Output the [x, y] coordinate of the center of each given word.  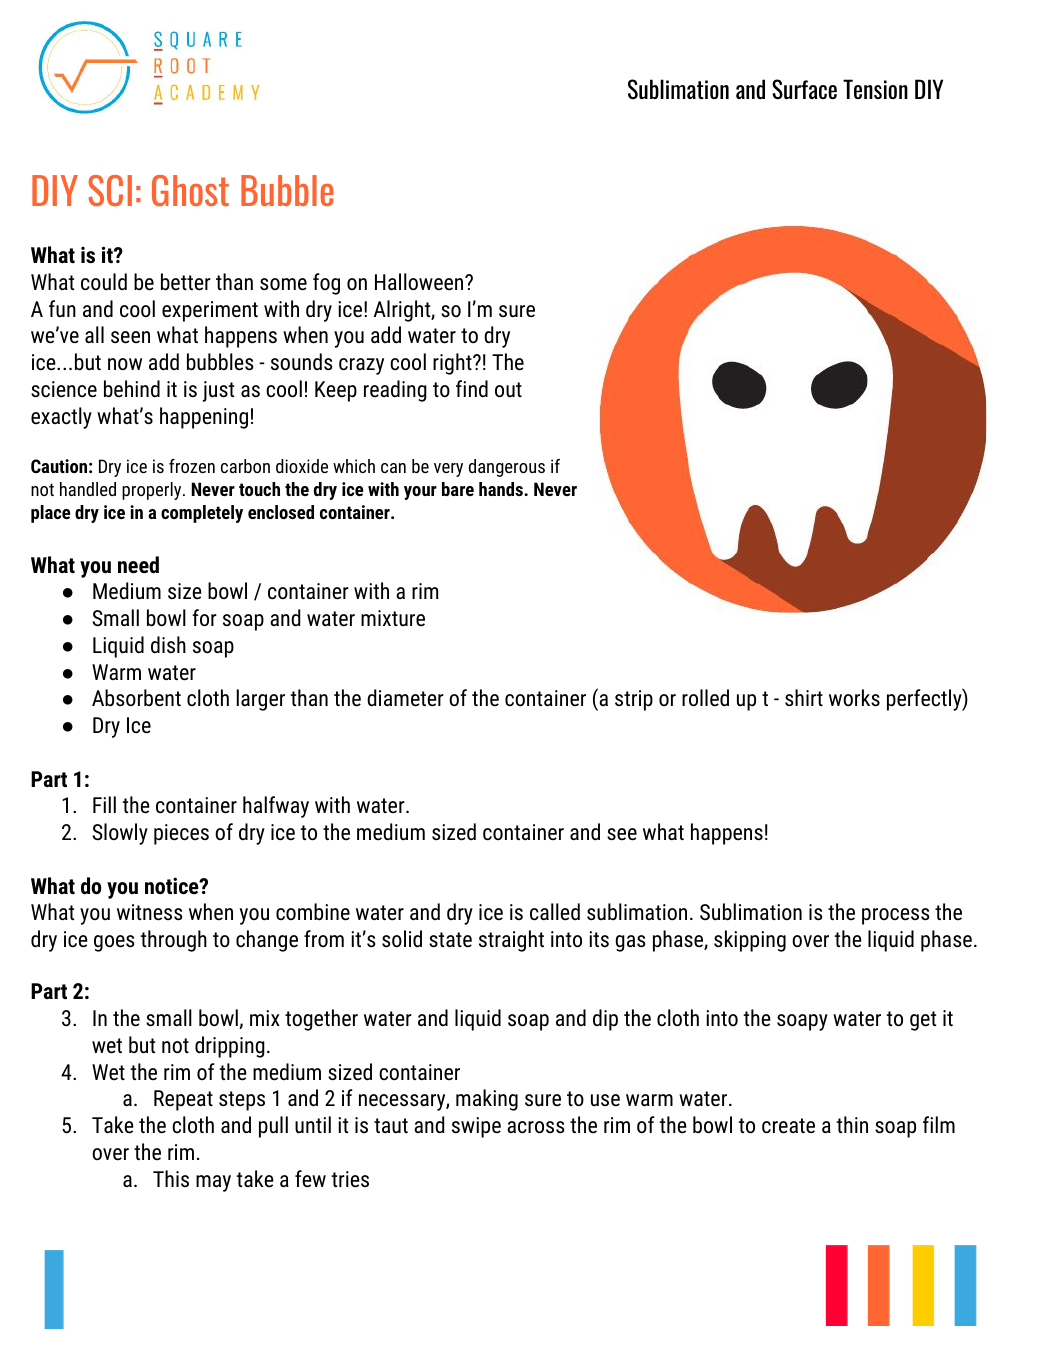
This [171, 1178]
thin [852, 1124]
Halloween [420, 282]
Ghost [190, 190]
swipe [476, 1127]
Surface [804, 89]
